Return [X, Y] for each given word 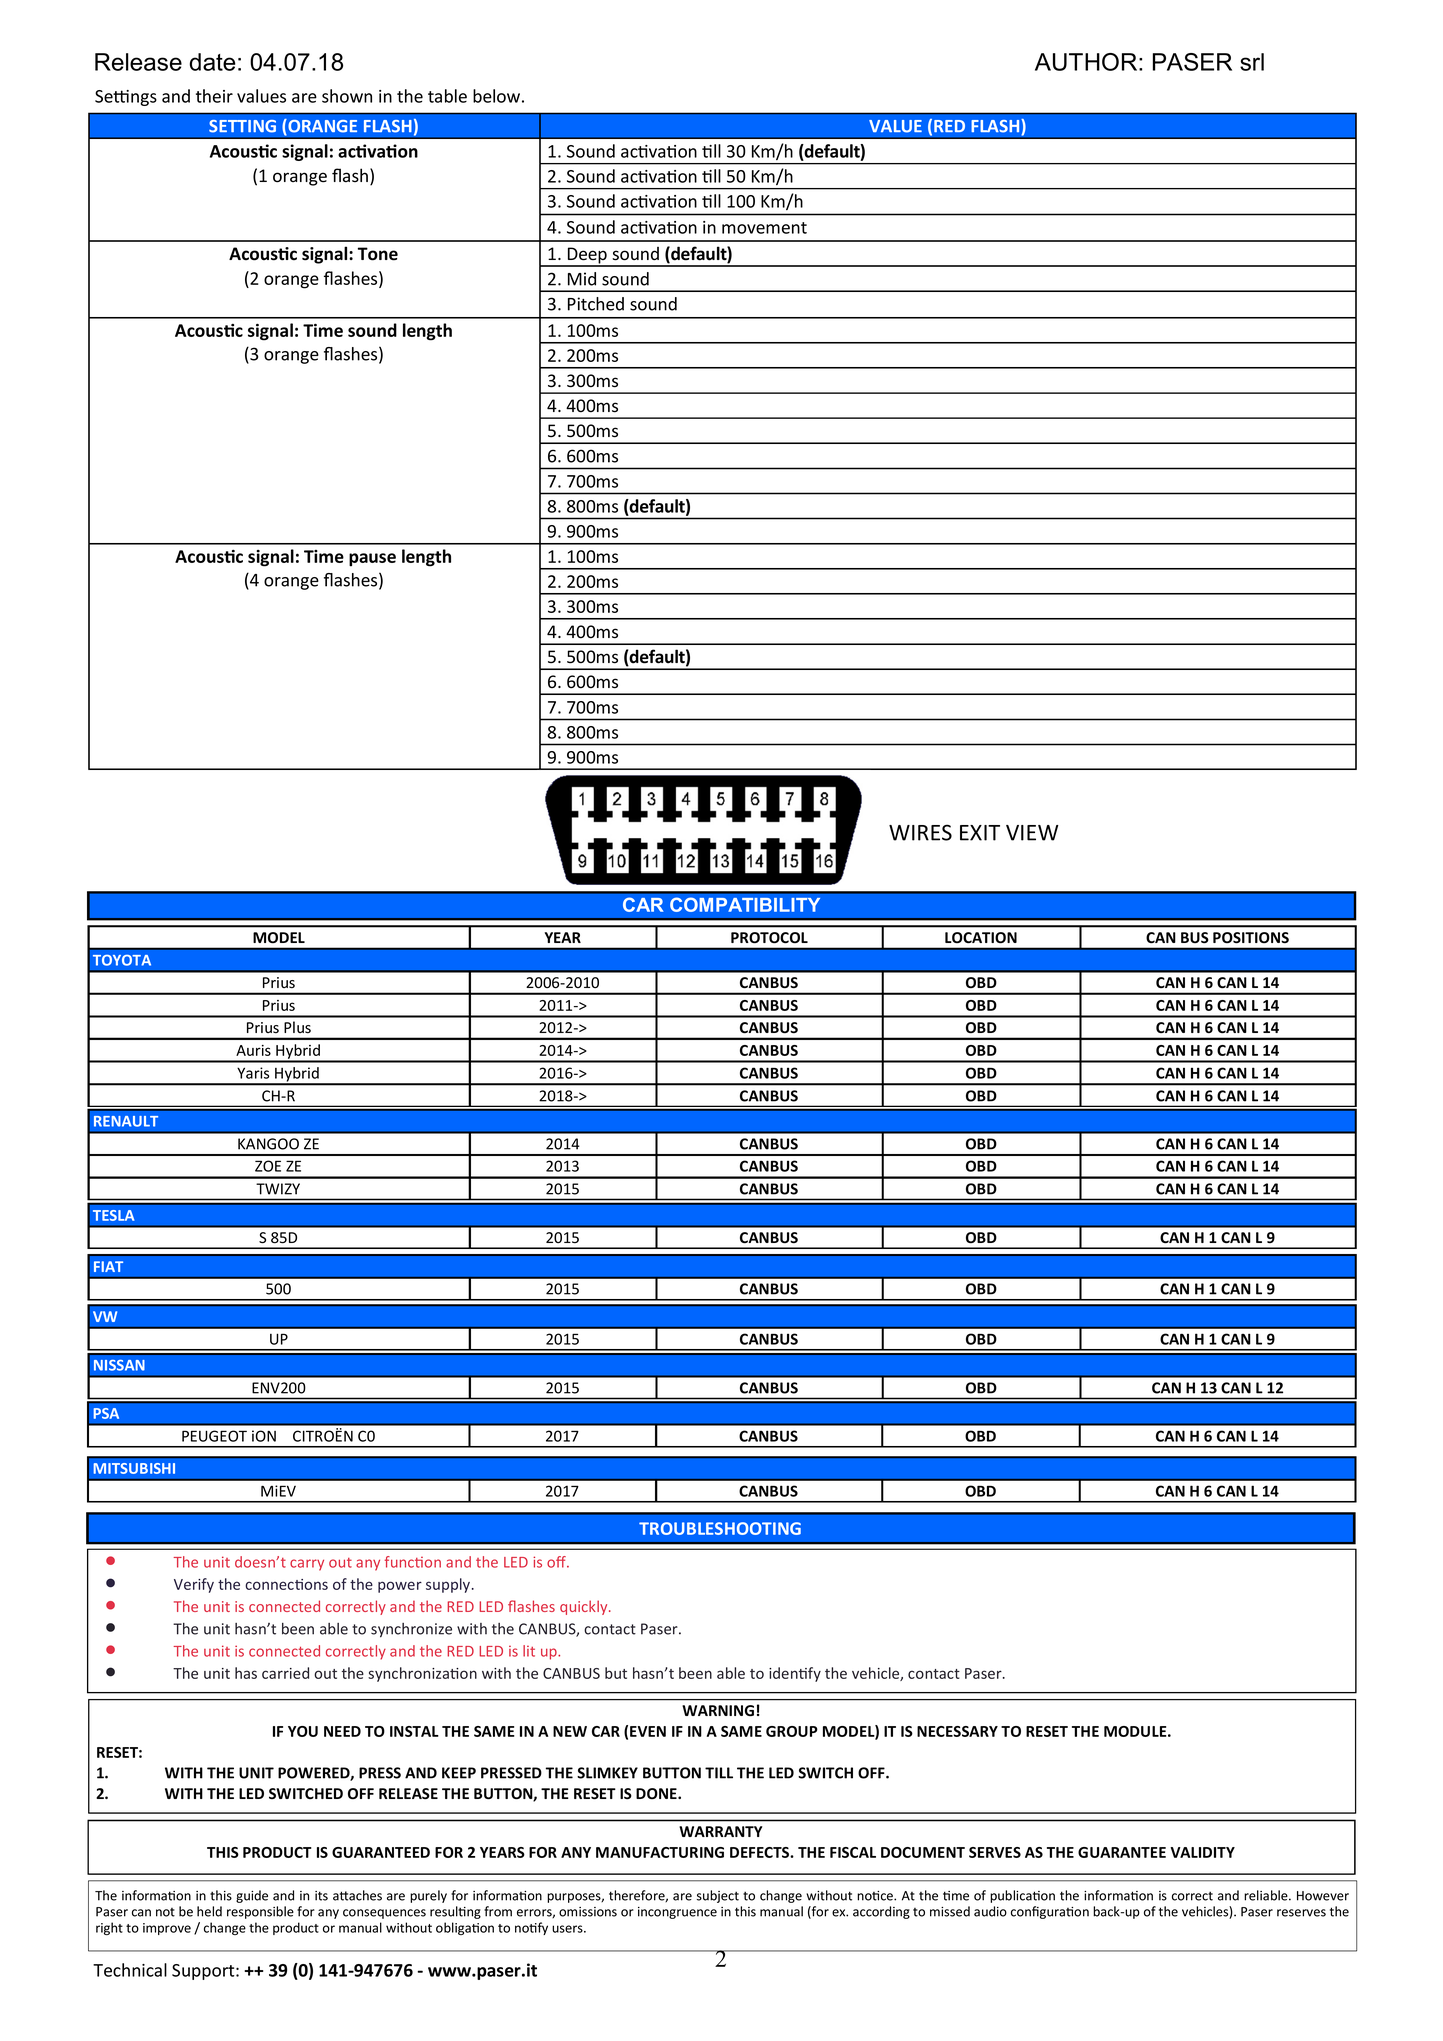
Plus [297, 1027]
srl [1252, 62]
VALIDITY [1202, 1852]
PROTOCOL [769, 937]
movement [764, 228]
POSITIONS [1251, 937]
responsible [260, 1912]
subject [718, 1896]
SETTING [242, 126]
